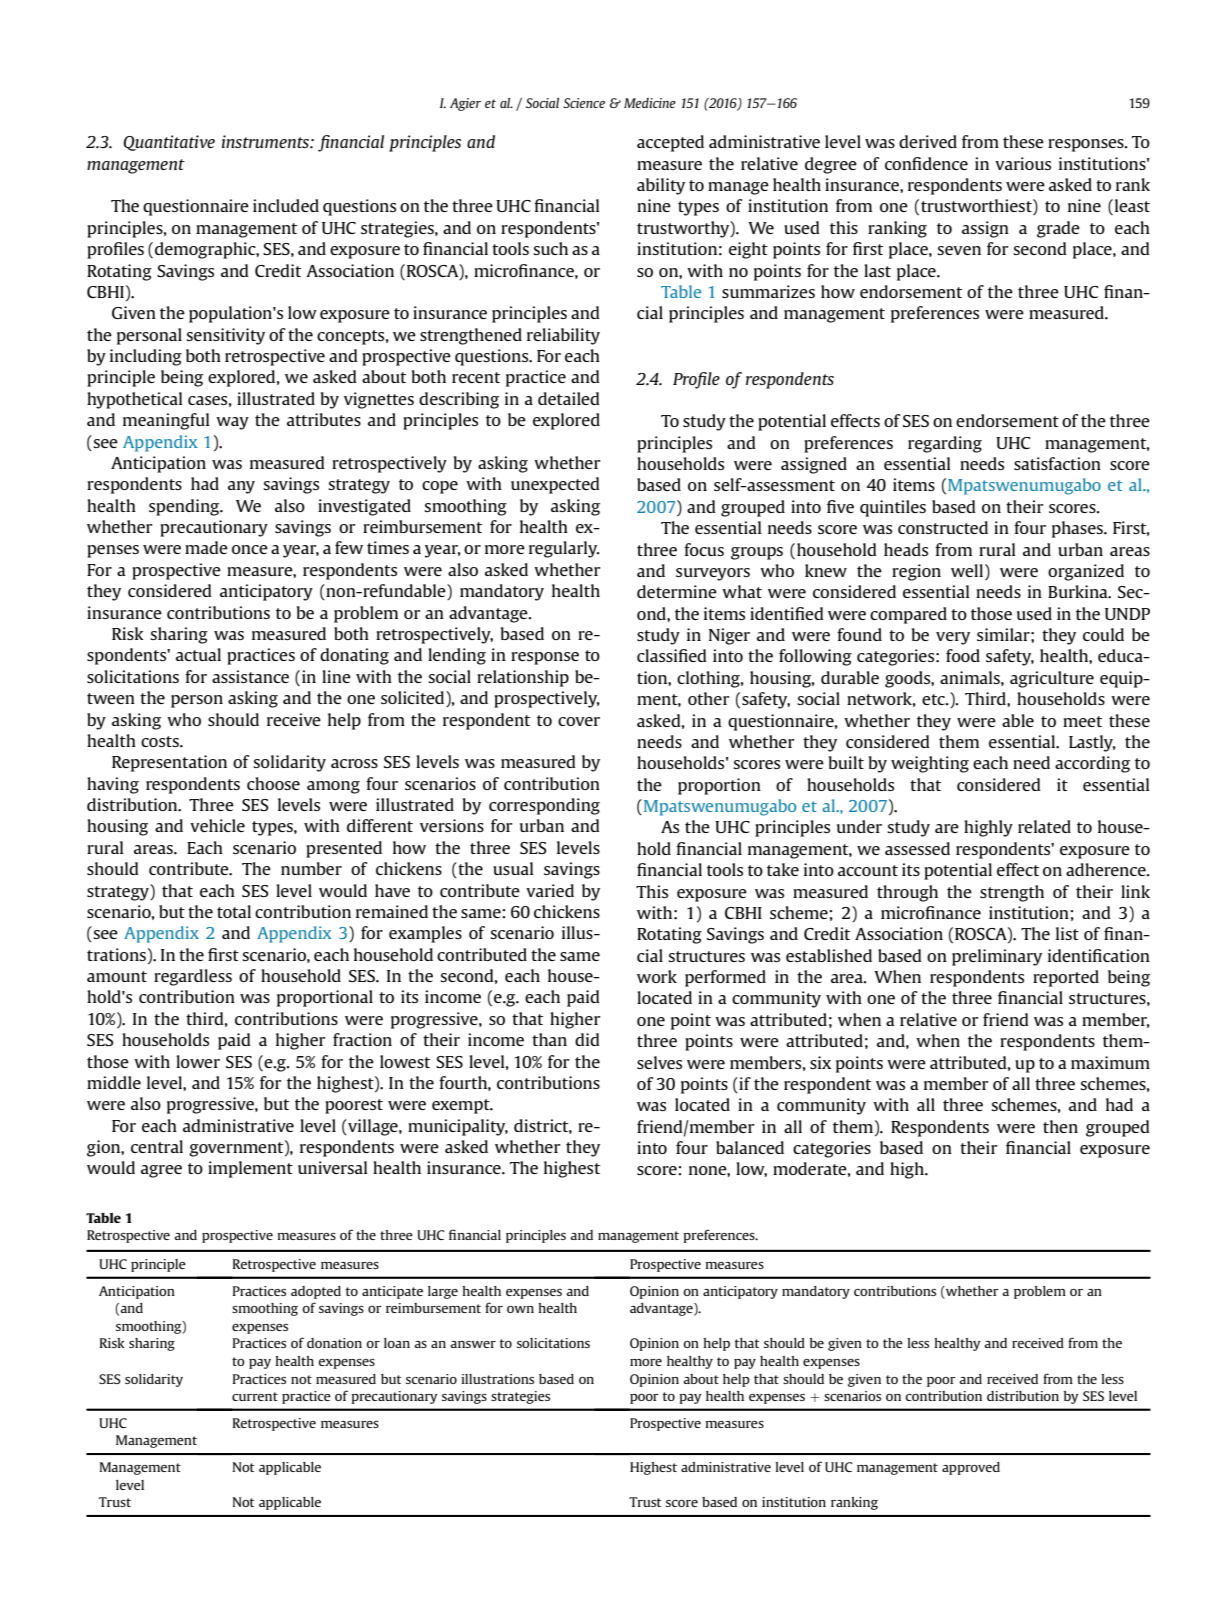 This screenshot has height=1622, width=1217. Describe the element at coordinates (273, 783) in the screenshot. I see `choose` at that location.
